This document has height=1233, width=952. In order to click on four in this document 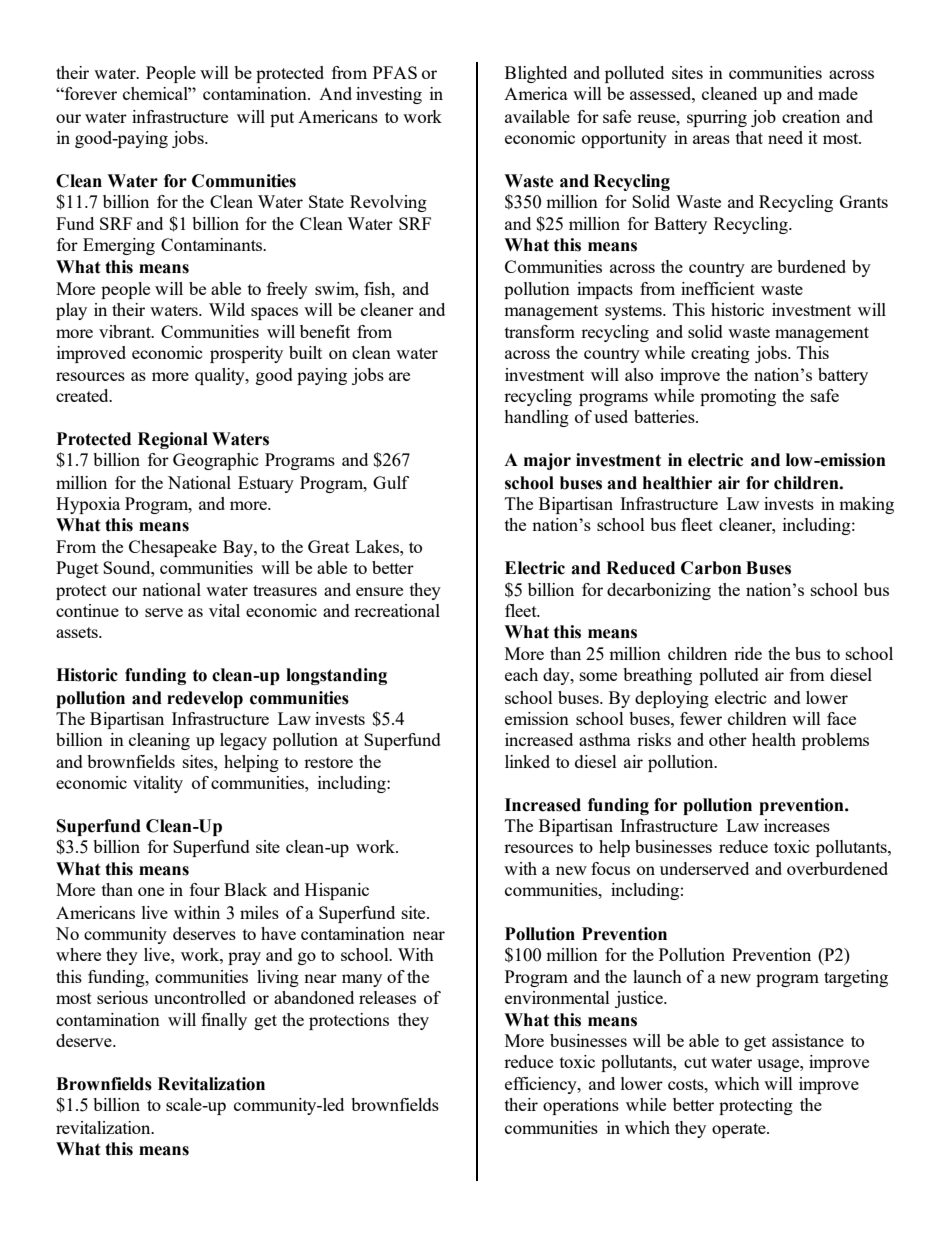, I will do `click(205, 889)`.
